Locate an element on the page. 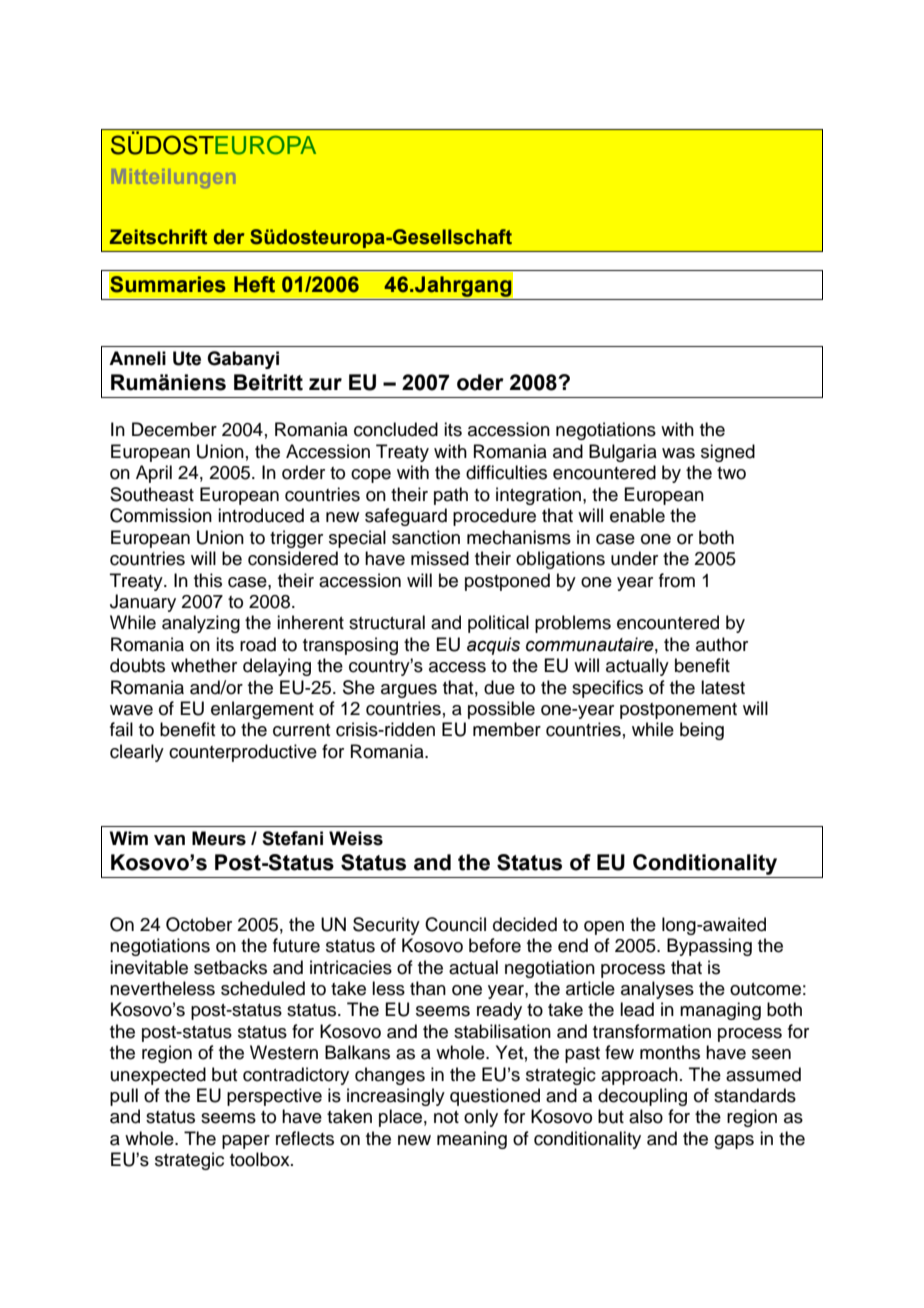 Image resolution: width=924 pixels, height=1308 pixels. path is located at coordinates (451, 496).
